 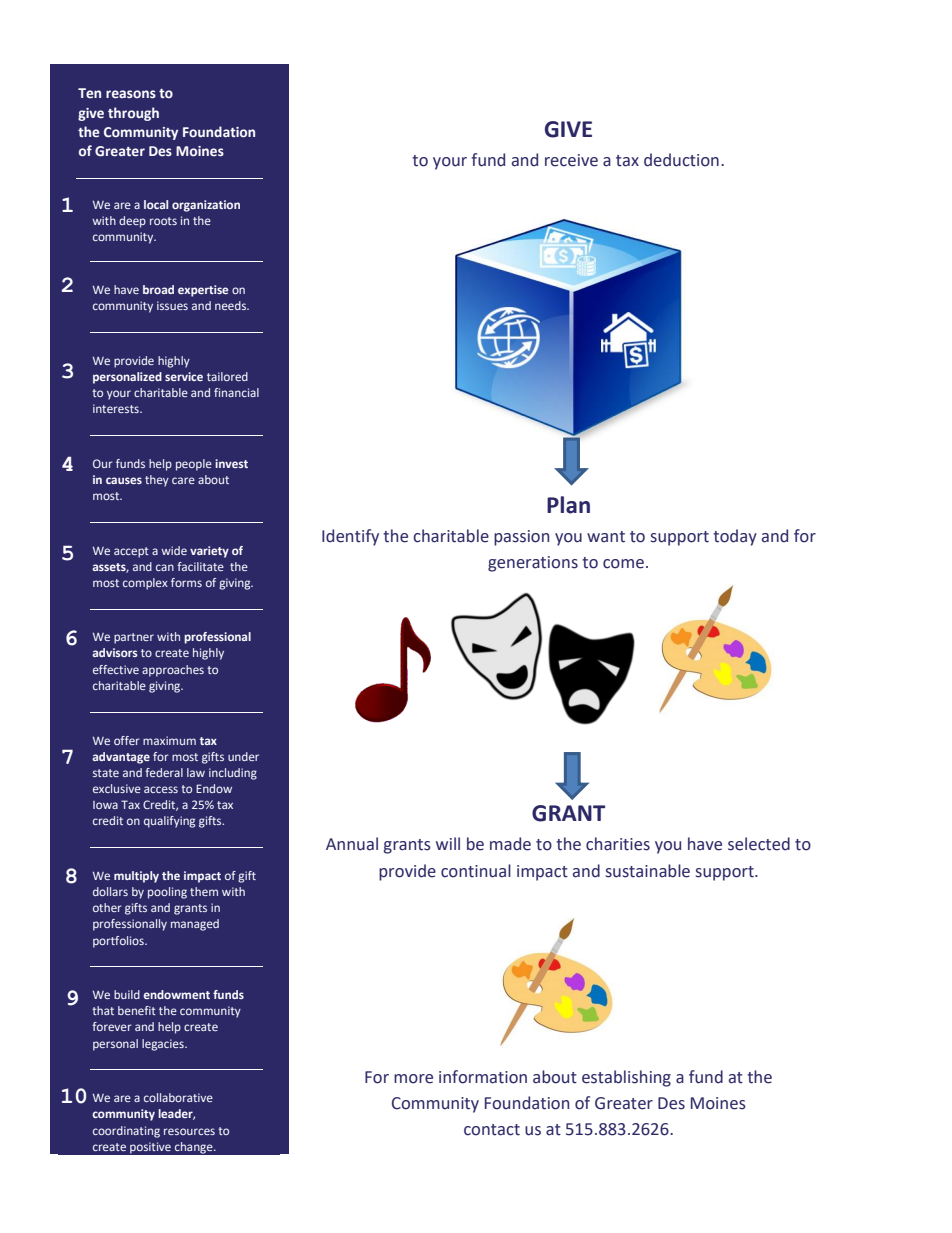 What do you see at coordinates (448, 843) in the screenshot?
I see `will` at bounding box center [448, 843].
